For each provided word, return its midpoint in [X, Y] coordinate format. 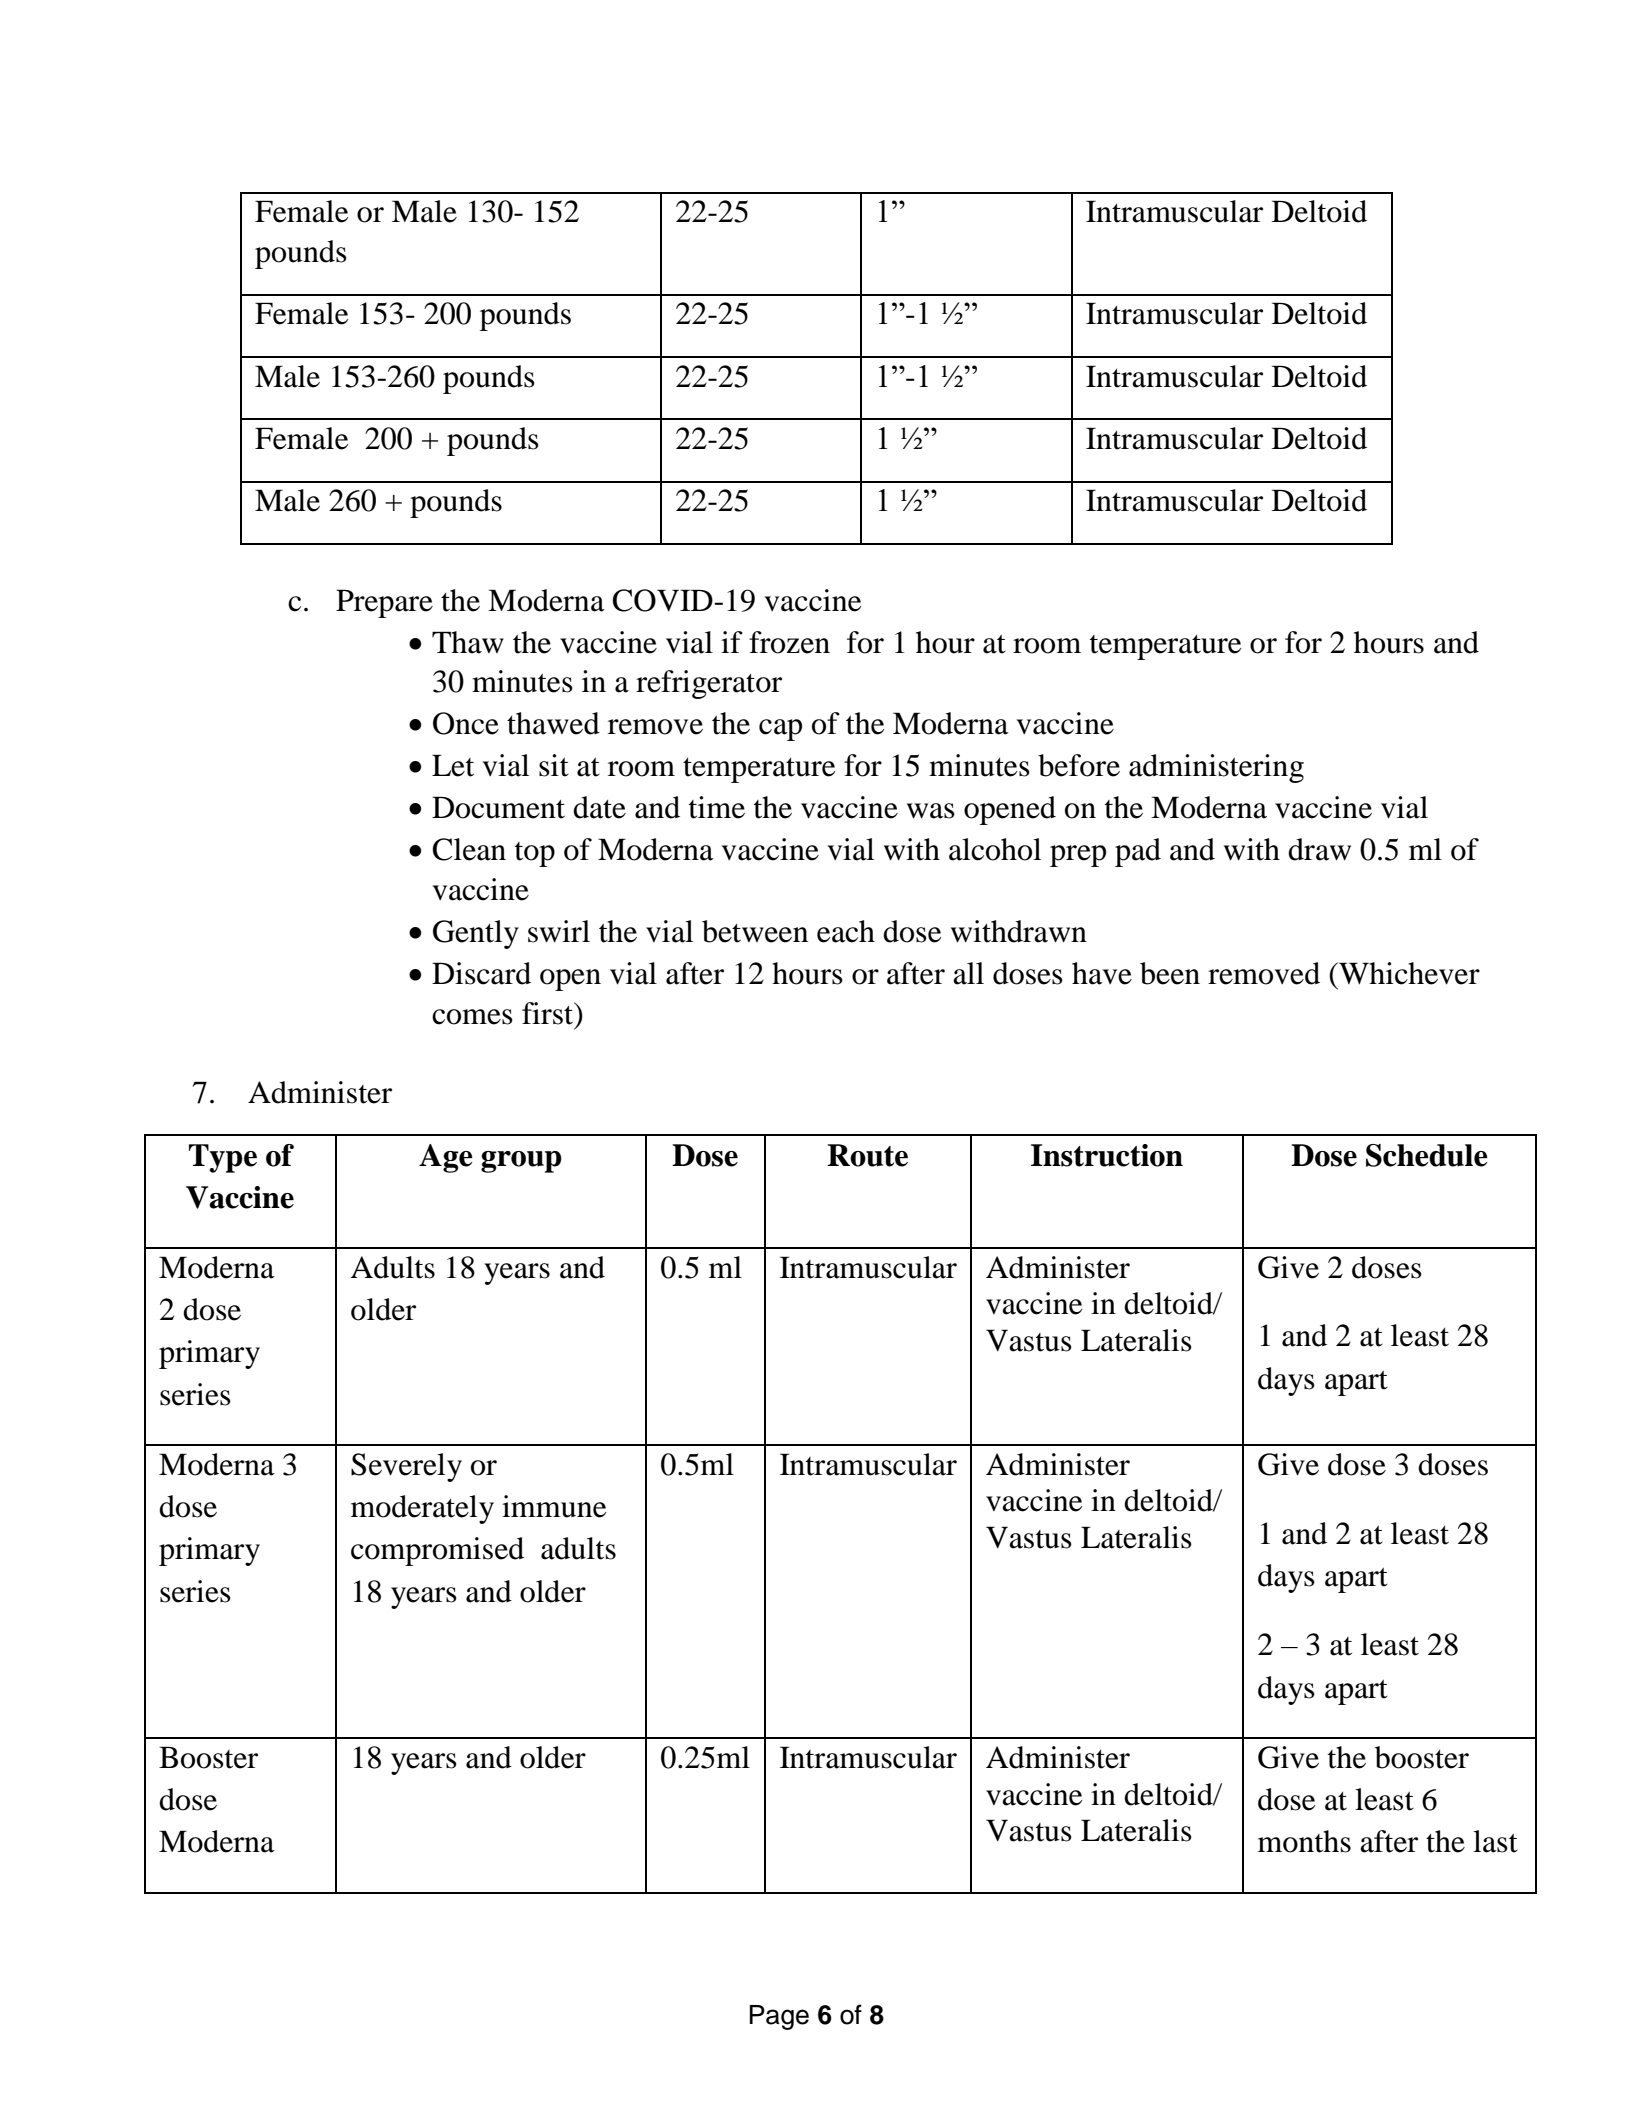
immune [554, 1506]
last [1495, 1841]
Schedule [1427, 1155]
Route [867, 1155]
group [521, 1162]
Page [779, 2017]
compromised [437, 1551]
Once [466, 723]
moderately [422, 1509]
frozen [789, 642]
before [1079, 765]
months [1304, 1841]
